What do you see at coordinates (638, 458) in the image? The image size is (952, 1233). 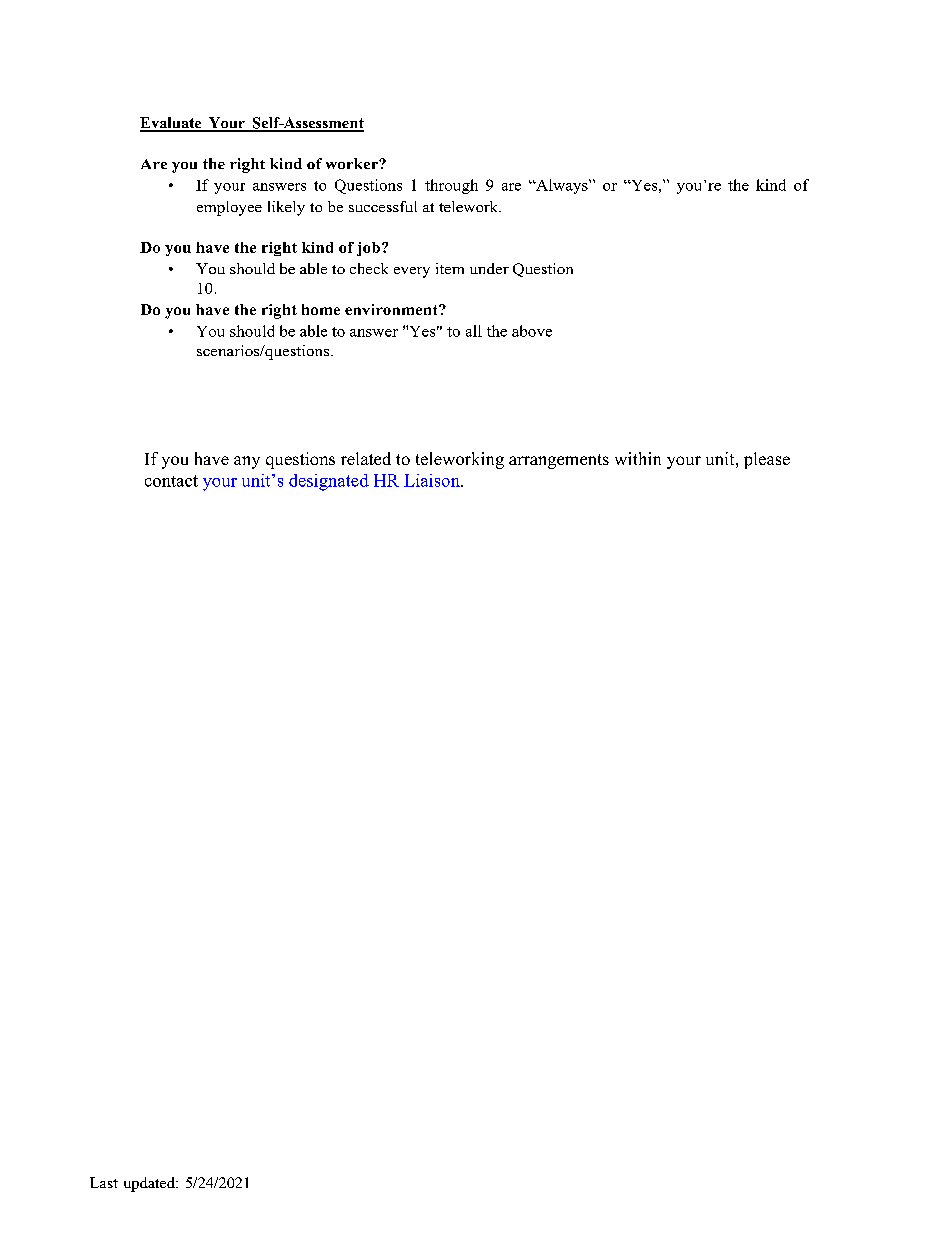 I see `within` at bounding box center [638, 458].
